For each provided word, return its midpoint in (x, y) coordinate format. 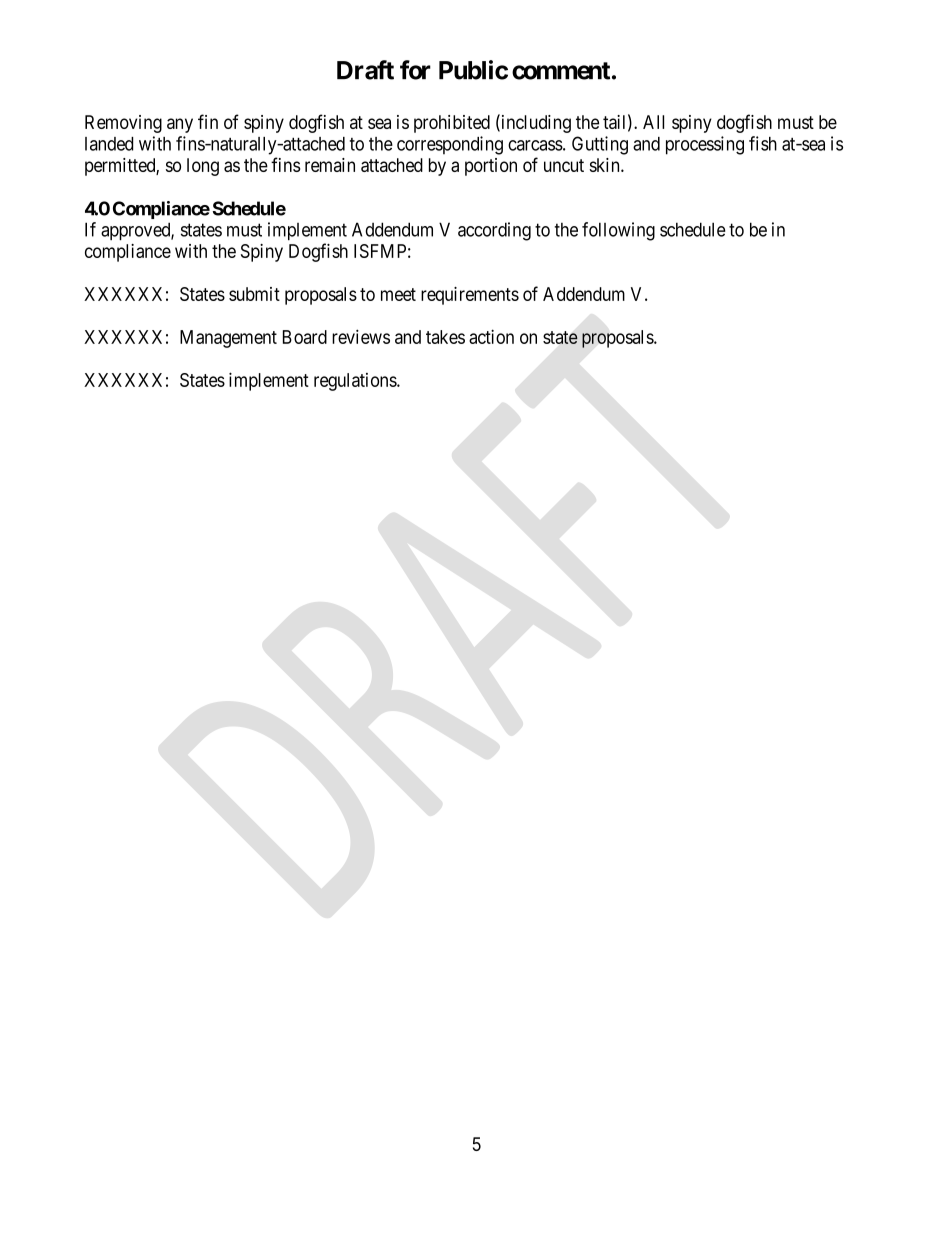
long (203, 167)
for (415, 70)
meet (398, 294)
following (618, 231)
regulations (356, 382)
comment (561, 71)
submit (254, 294)
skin (605, 165)
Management (228, 339)
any (180, 125)
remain (330, 165)
